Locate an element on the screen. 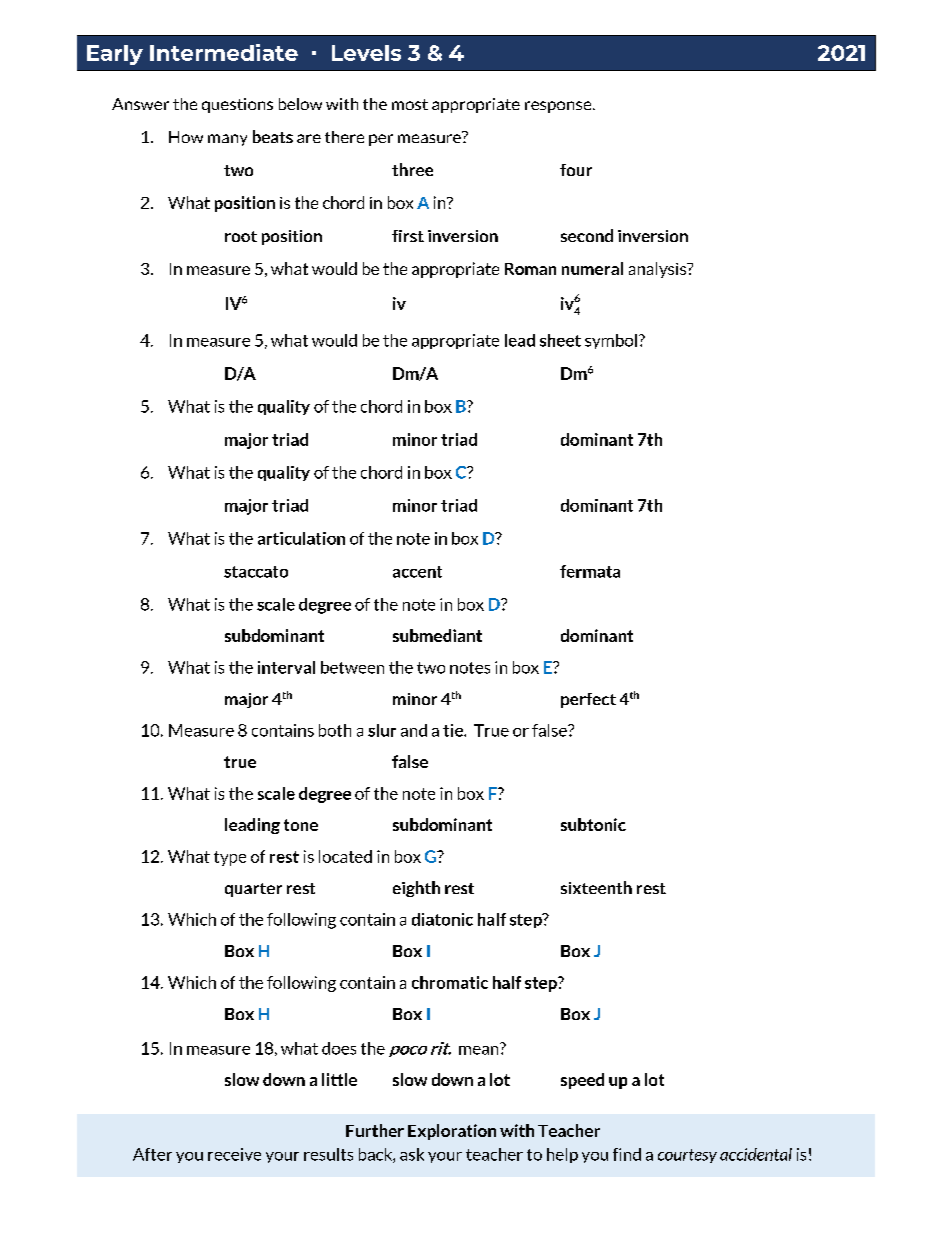 The height and width of the screenshot is (1233, 952). type is located at coordinates (230, 858).
